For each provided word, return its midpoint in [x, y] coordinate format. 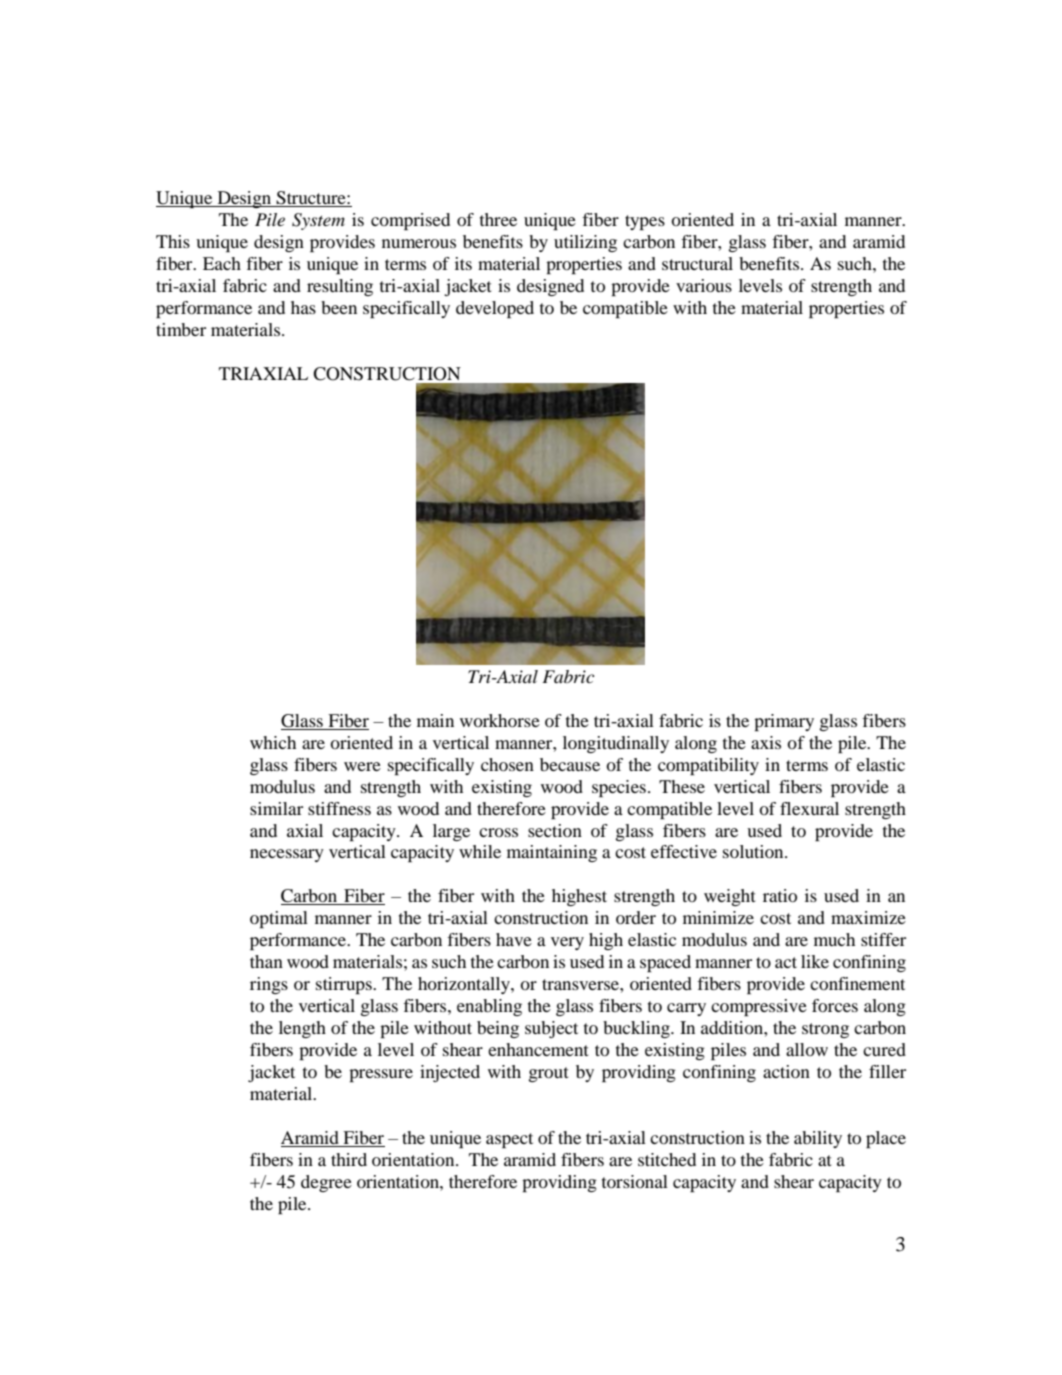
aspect [509, 1140]
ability [818, 1139]
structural [697, 263]
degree [326, 1183]
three [498, 219]
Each [222, 263]
